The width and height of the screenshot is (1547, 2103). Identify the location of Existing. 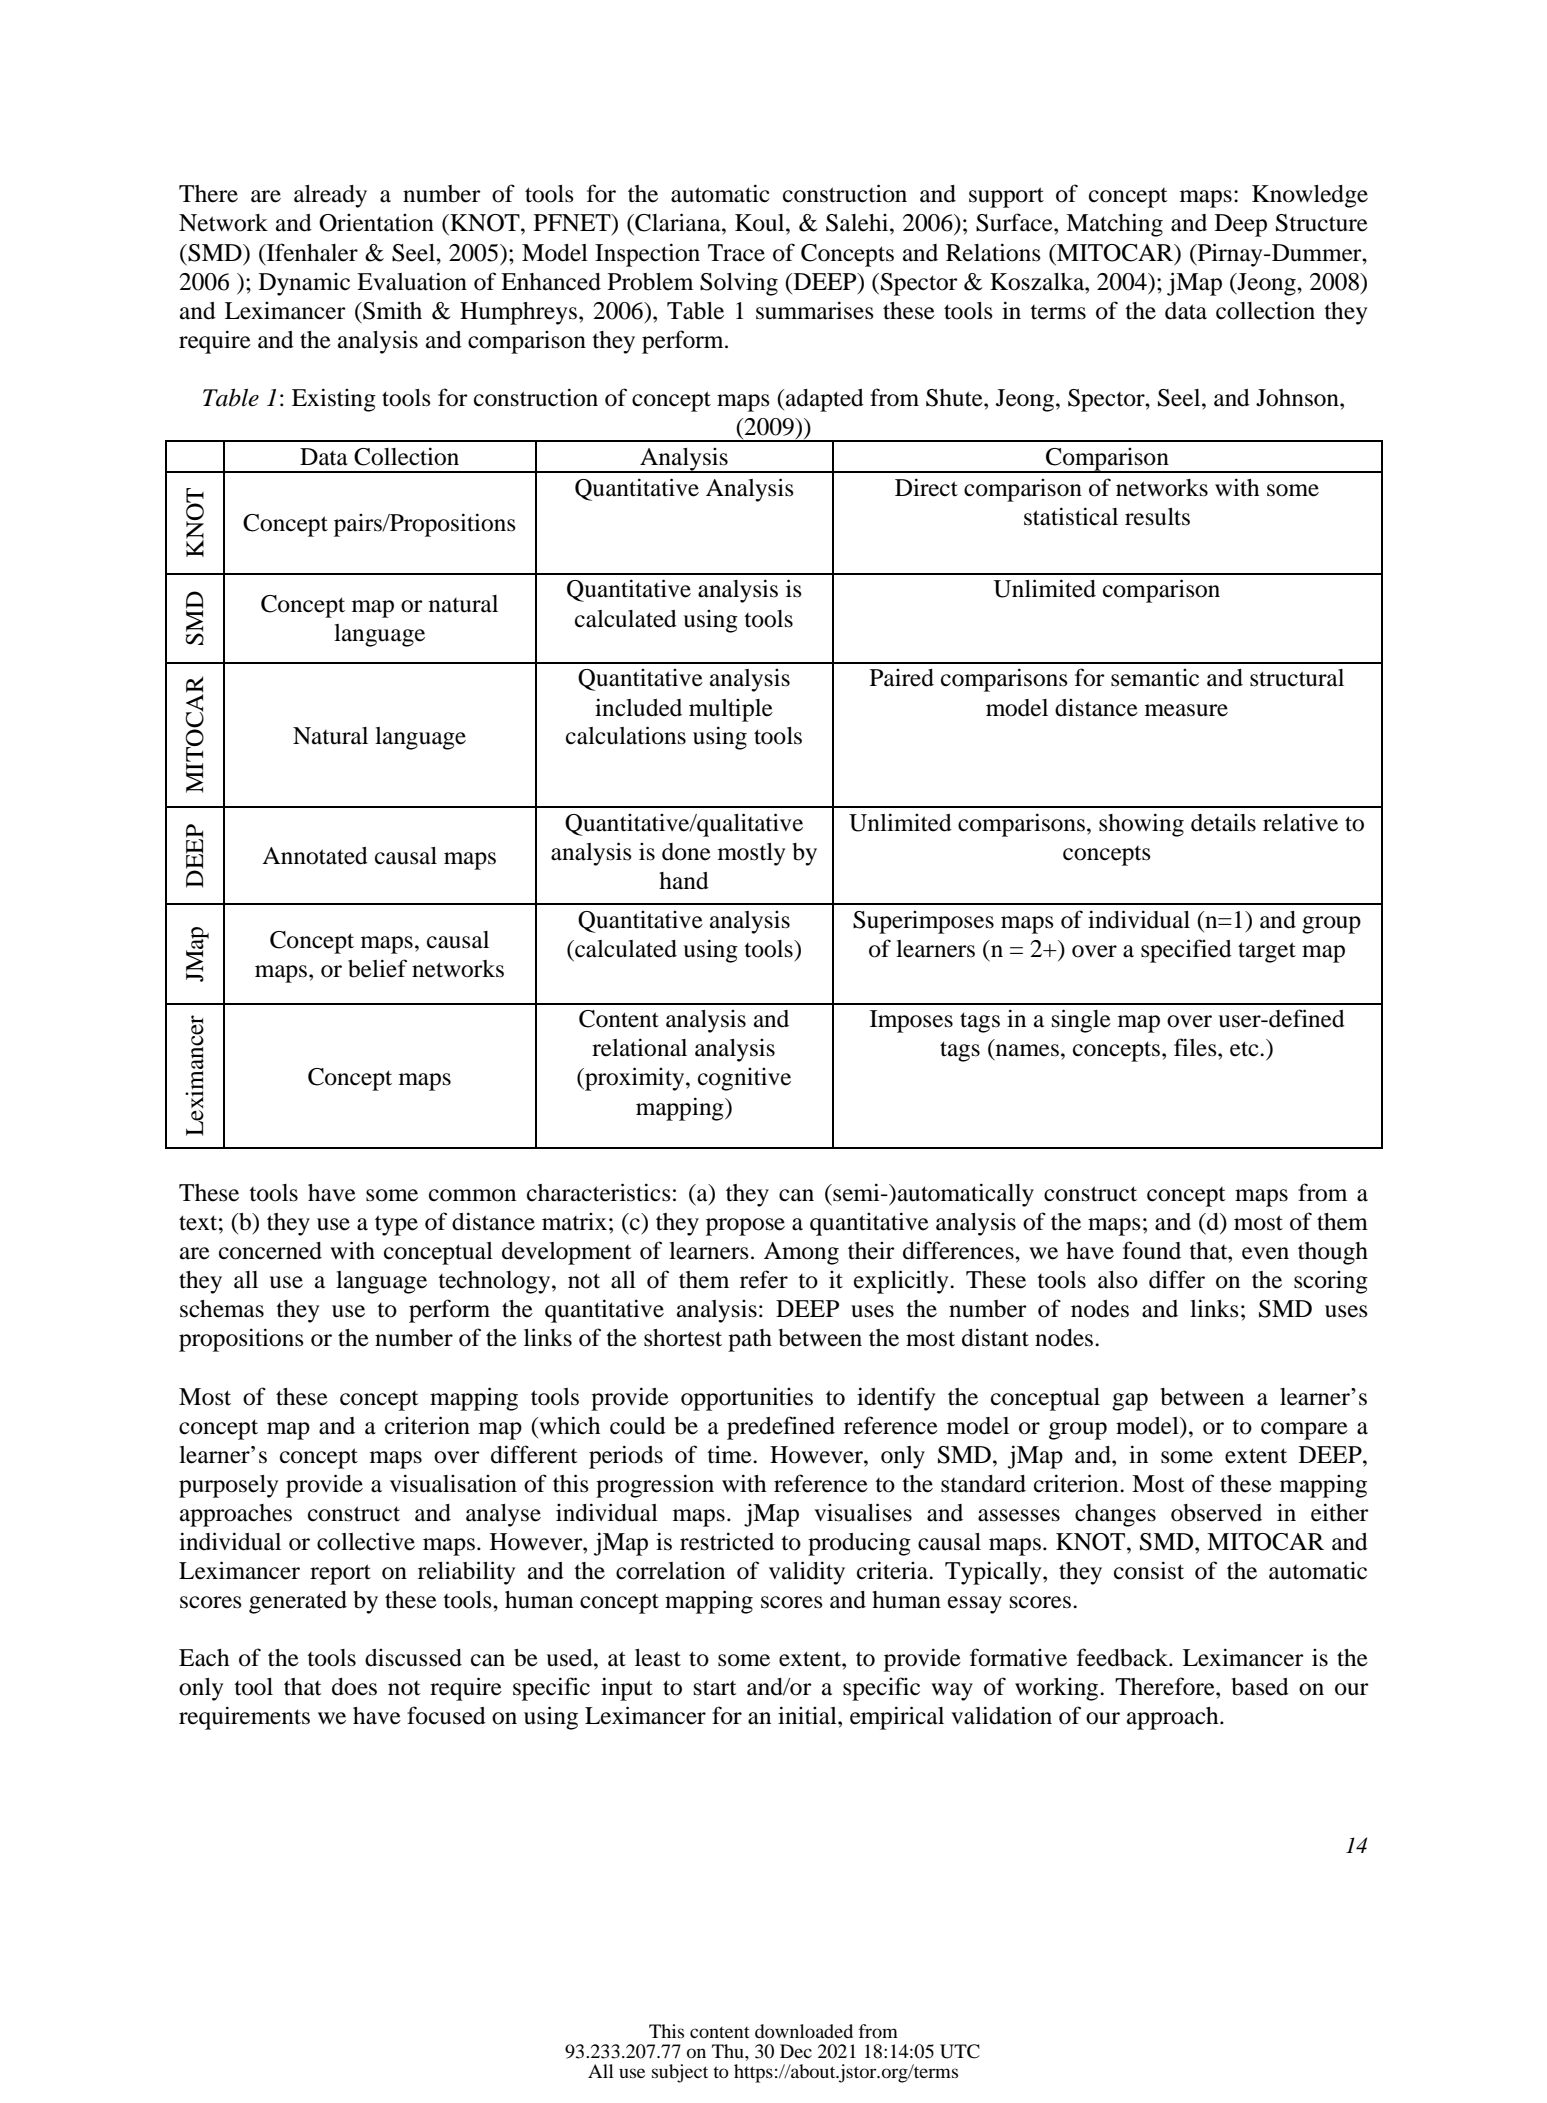
(334, 400).
